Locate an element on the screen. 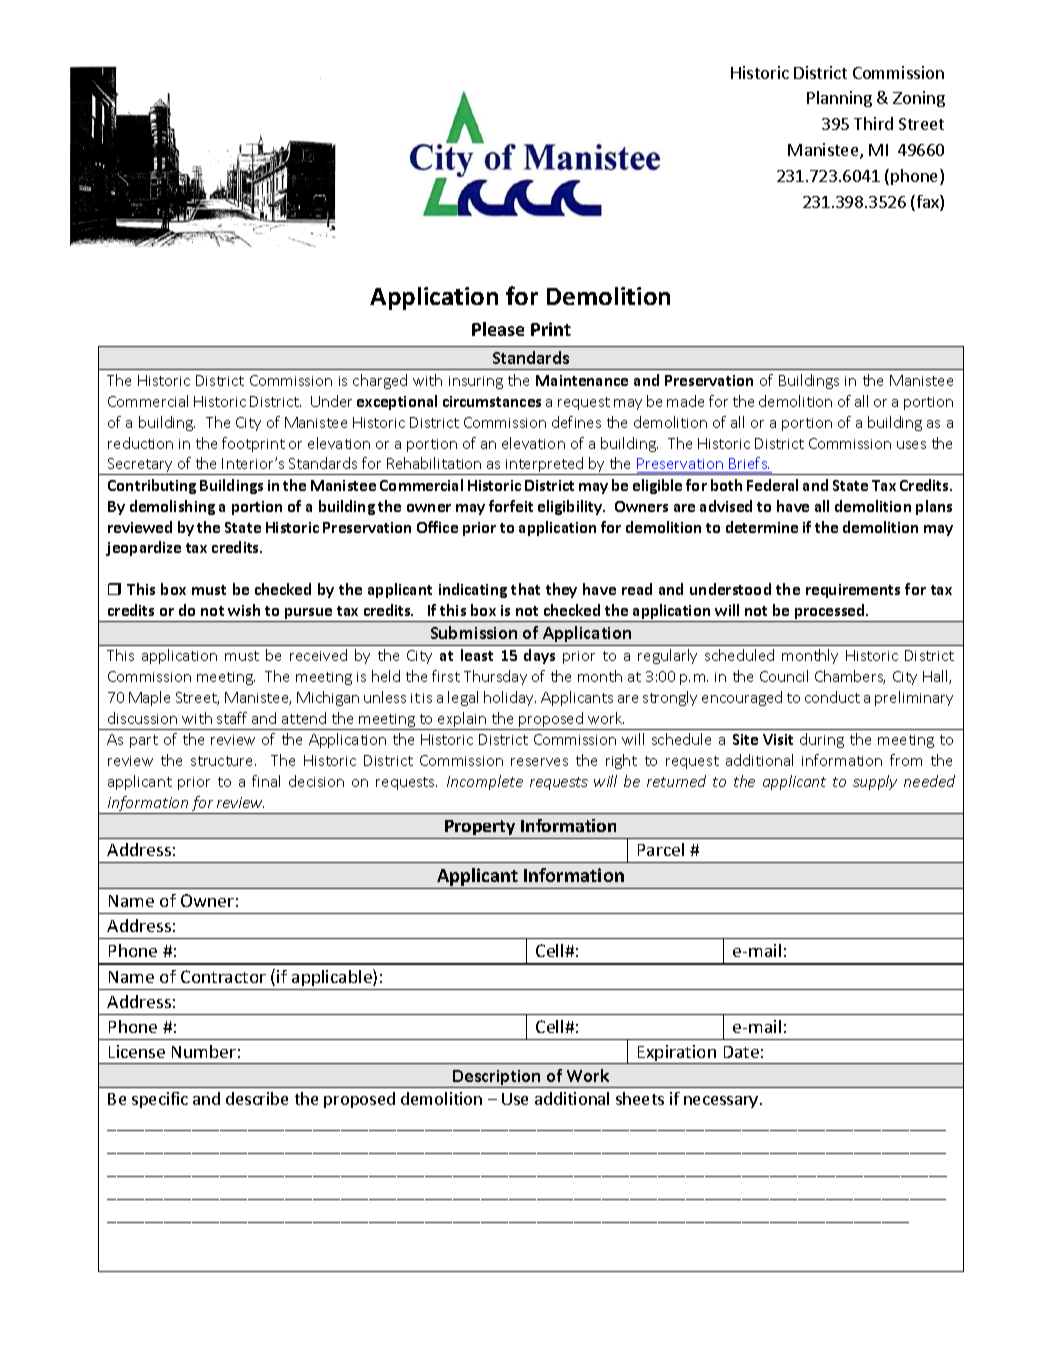 This screenshot has height=1350, width=1043. requirements is located at coordinates (853, 591).
